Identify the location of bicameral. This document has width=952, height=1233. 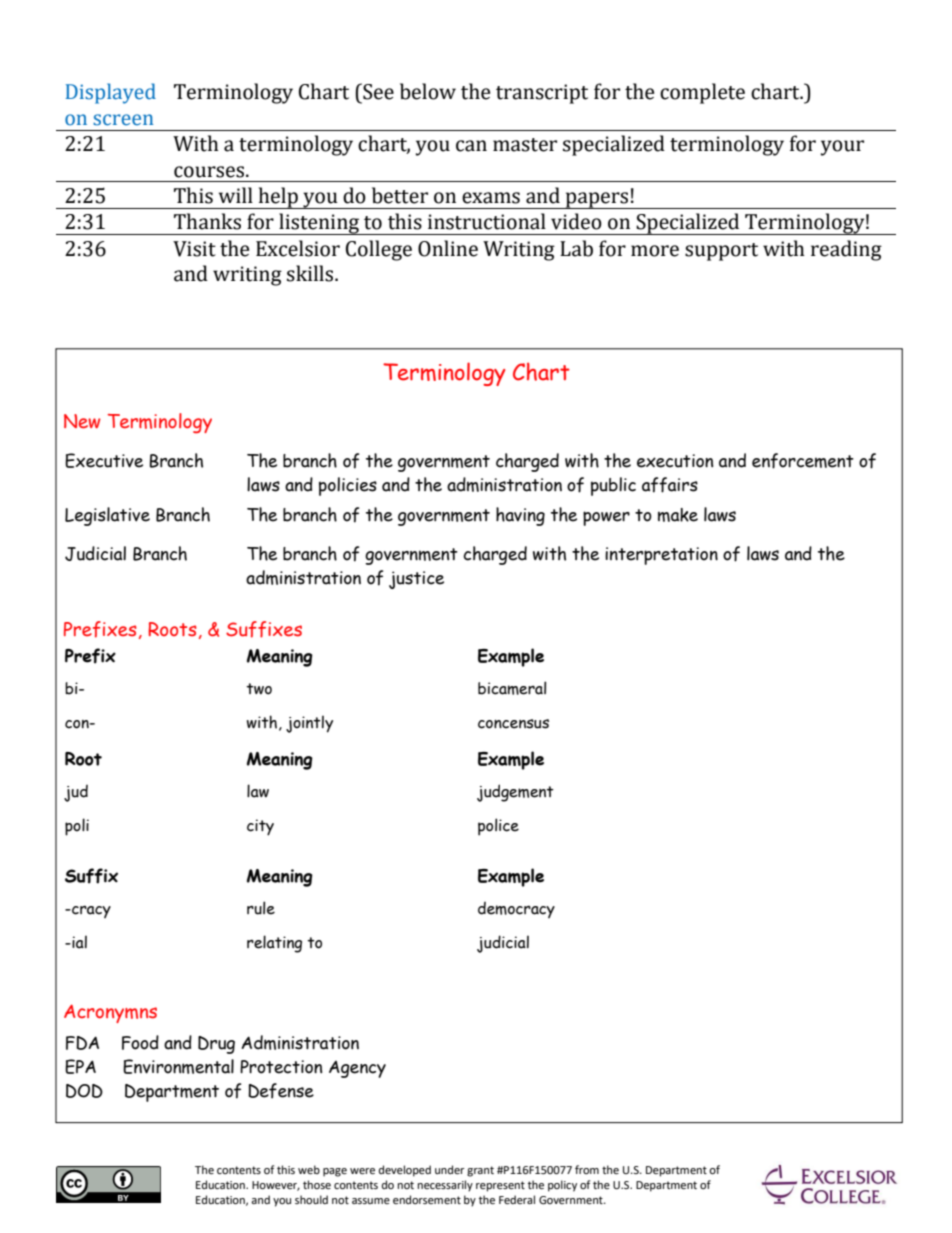
(512, 688).
